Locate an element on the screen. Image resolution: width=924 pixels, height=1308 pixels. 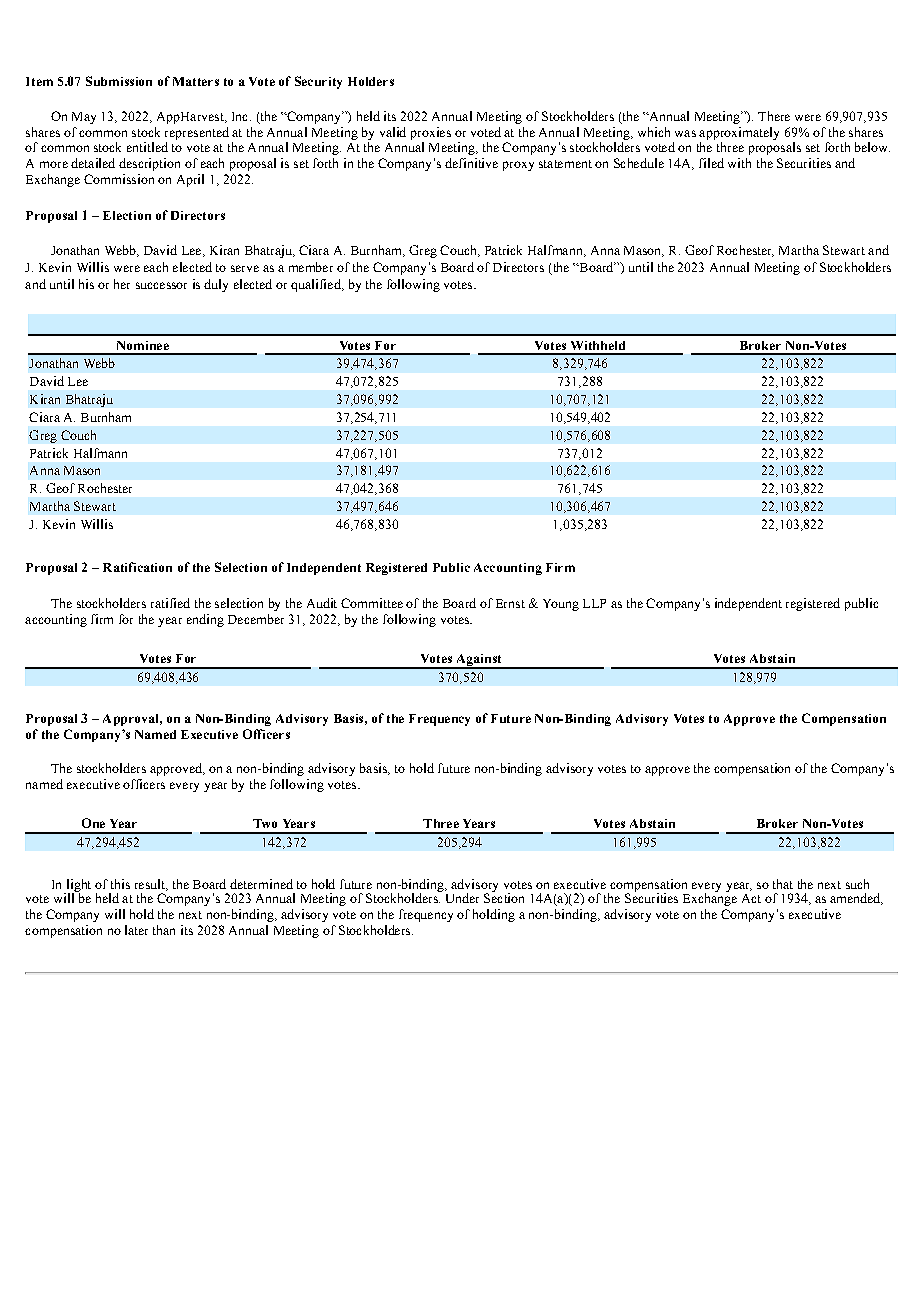
result is located at coordinates (151, 885).
